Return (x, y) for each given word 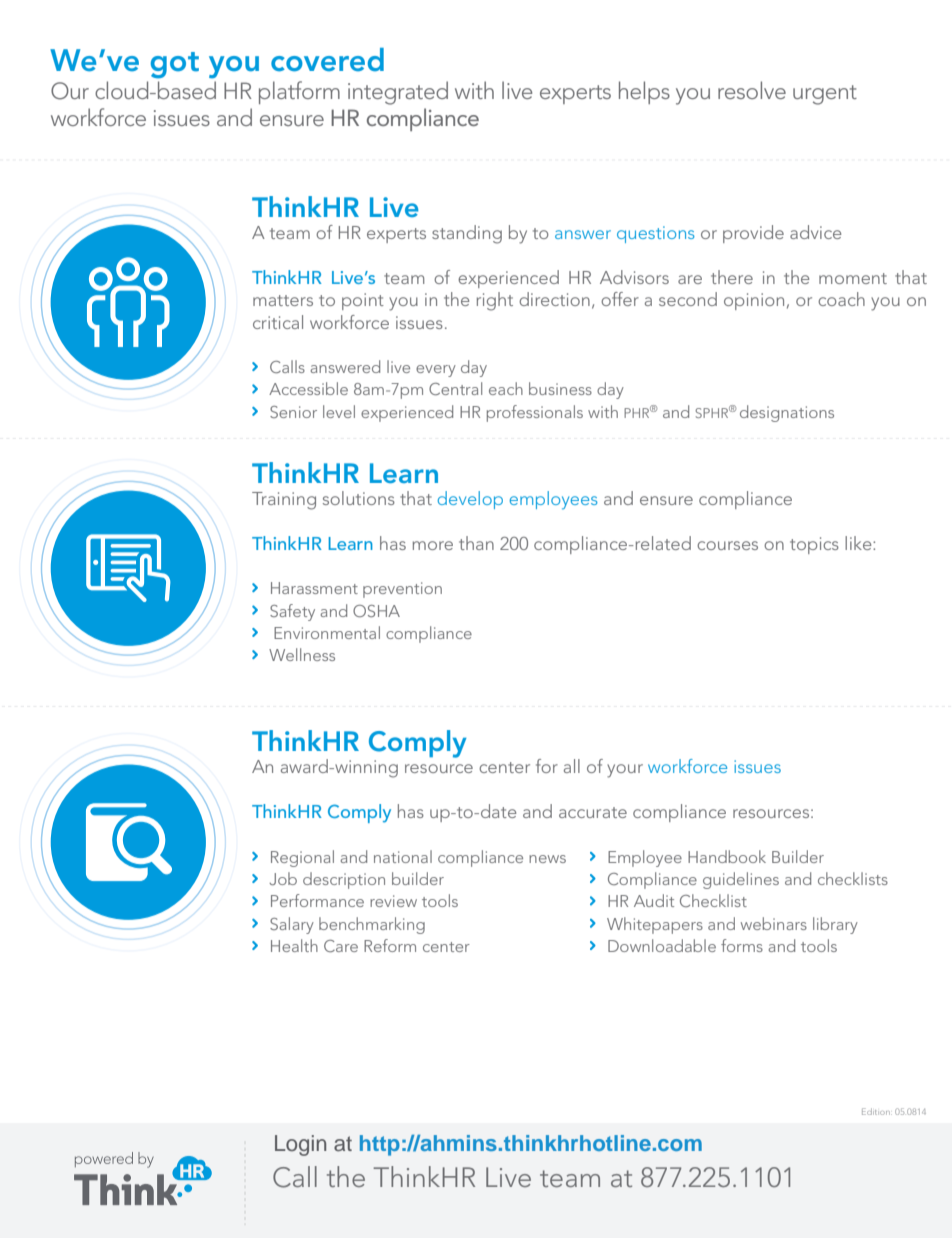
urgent (825, 95)
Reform (390, 945)
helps (644, 92)
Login (300, 1145)
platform (299, 92)
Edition (877, 1111)
